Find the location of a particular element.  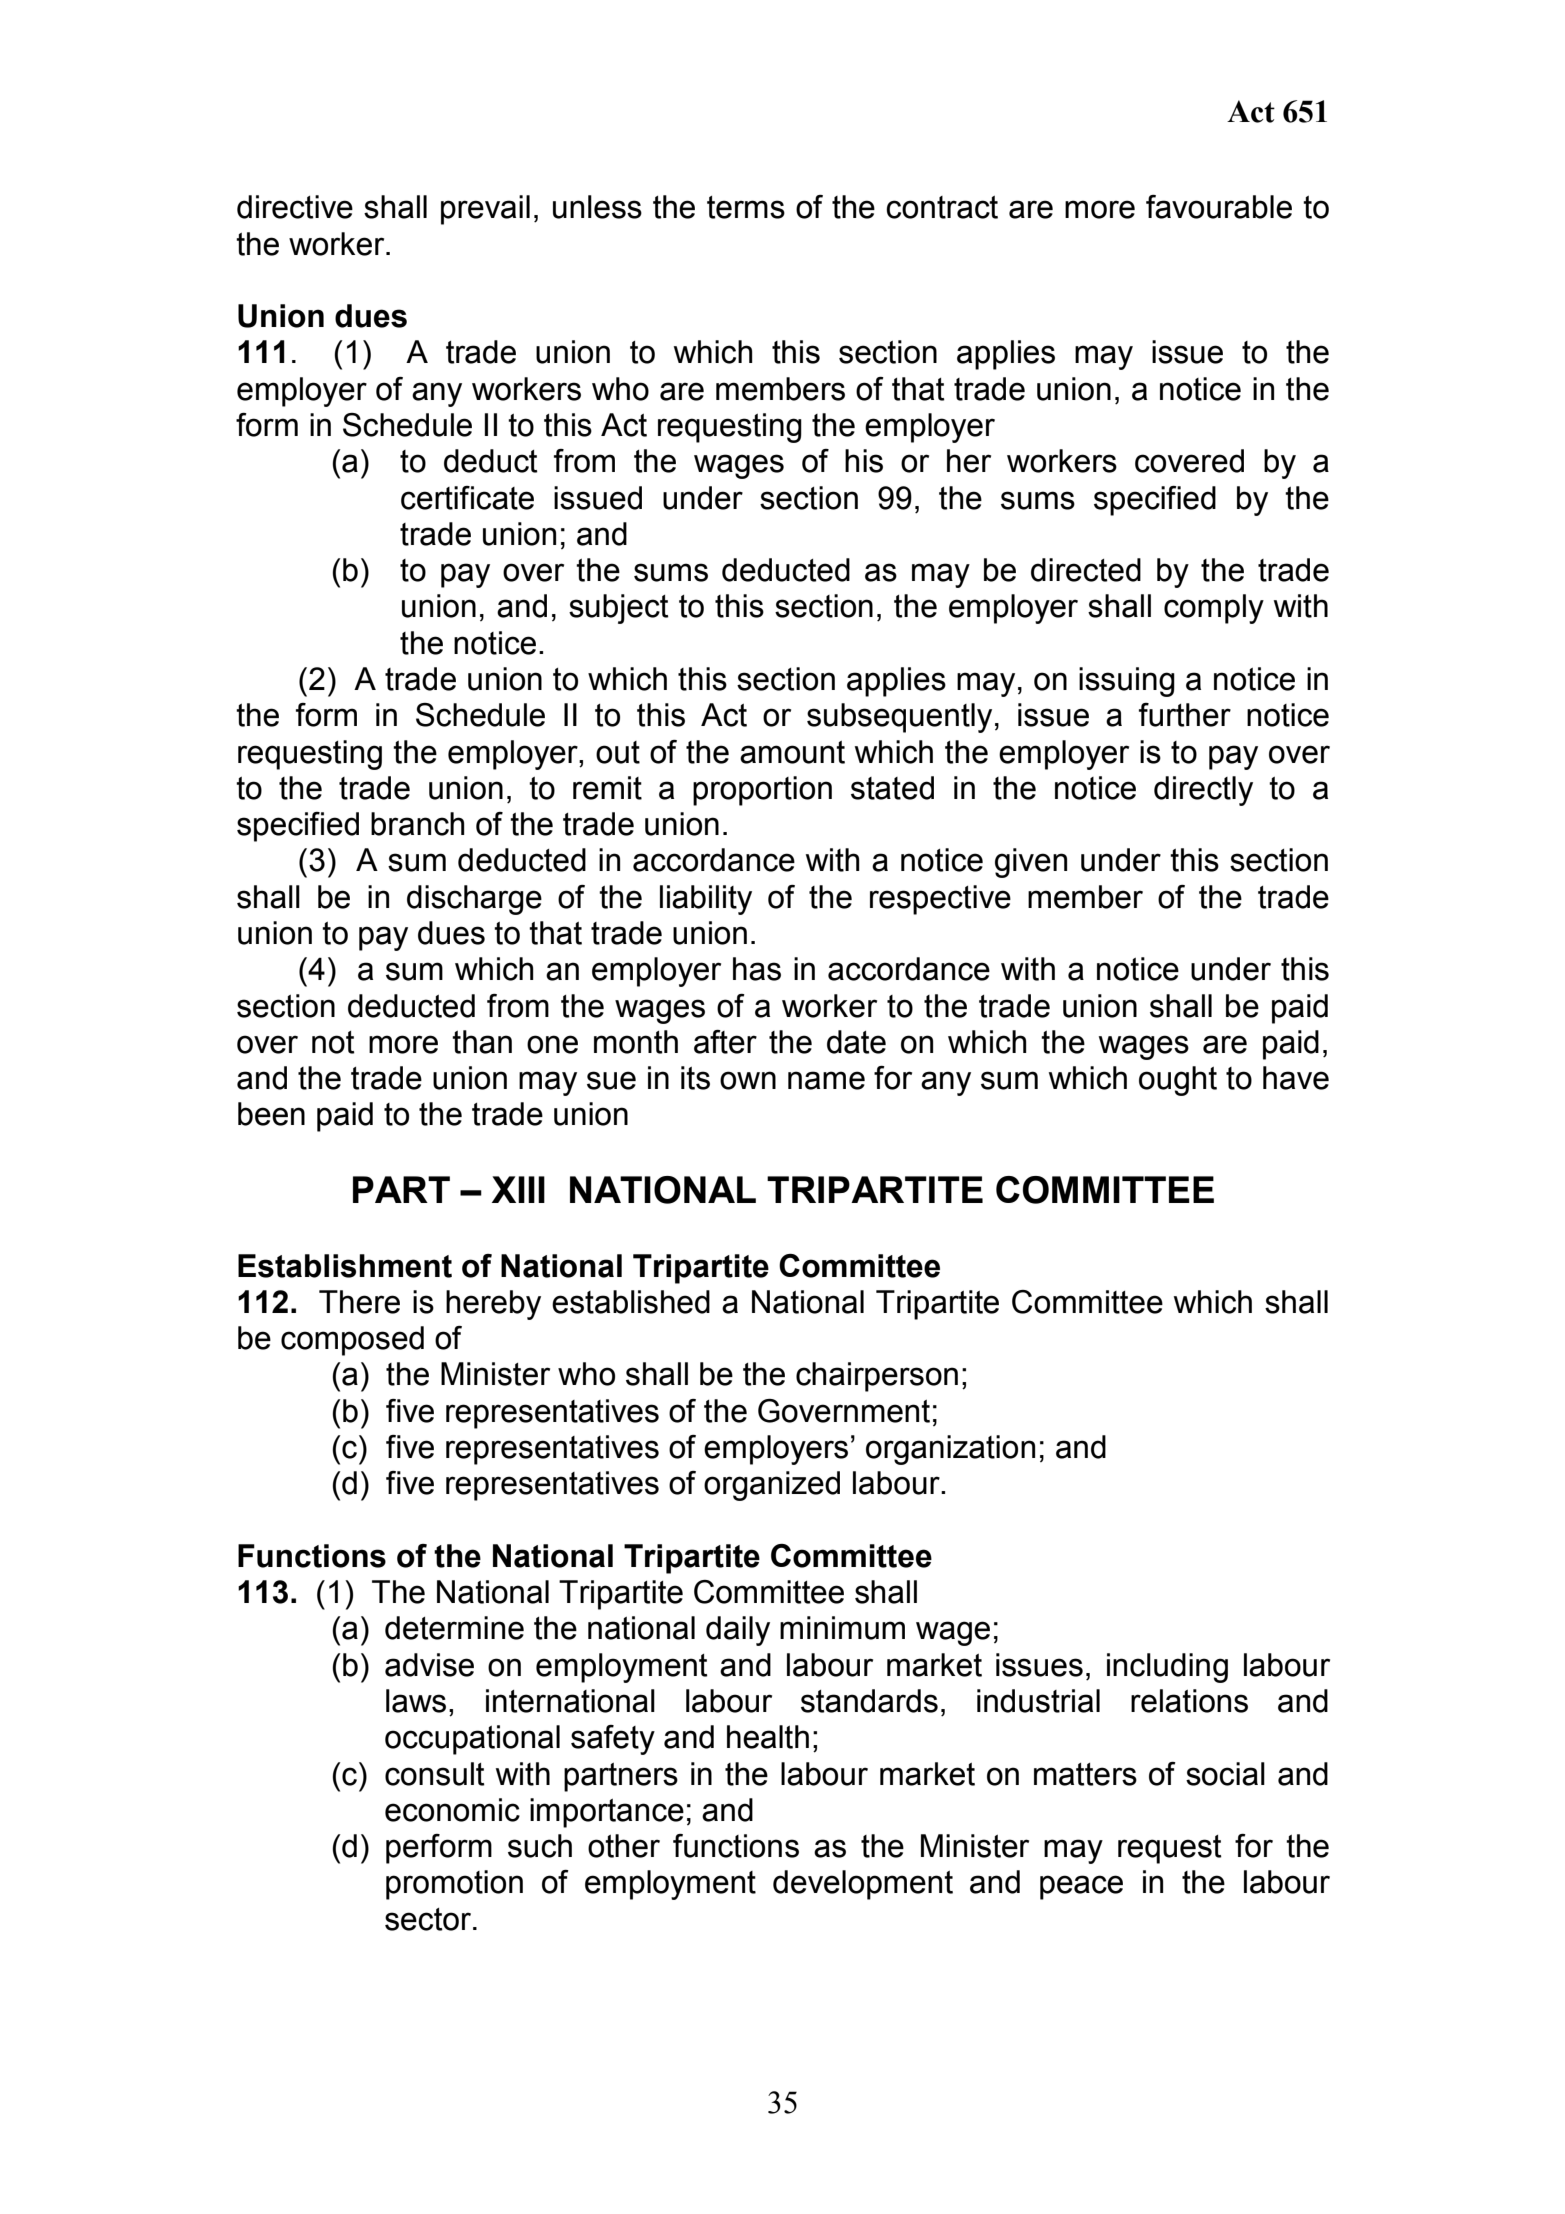

favourable is located at coordinates (1219, 207).
